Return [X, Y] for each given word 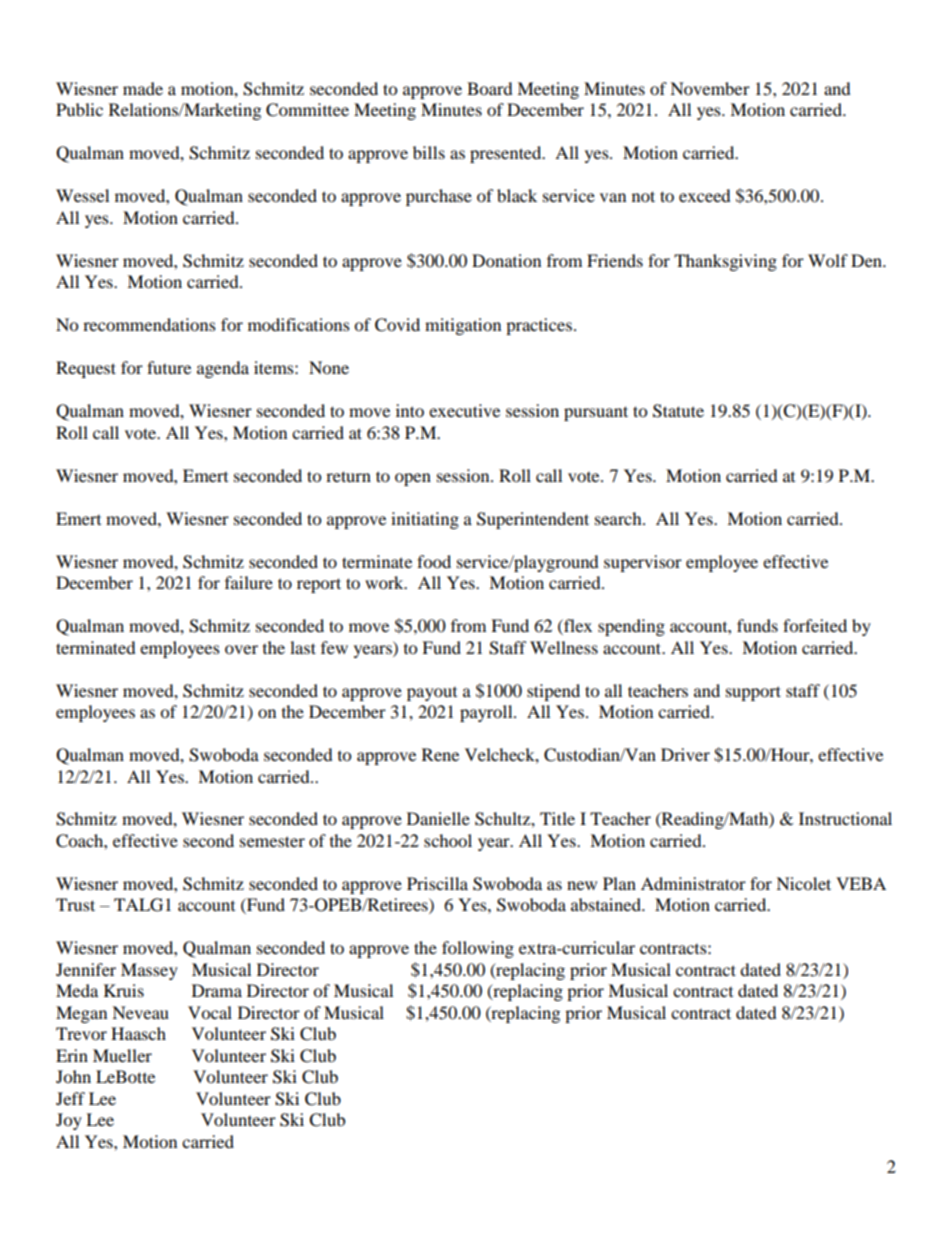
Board [490, 88]
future [169, 367]
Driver [685, 754]
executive [464, 410]
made [143, 88]
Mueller [122, 1055]
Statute [678, 411]
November [710, 88]
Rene [440, 754]
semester [272, 841]
